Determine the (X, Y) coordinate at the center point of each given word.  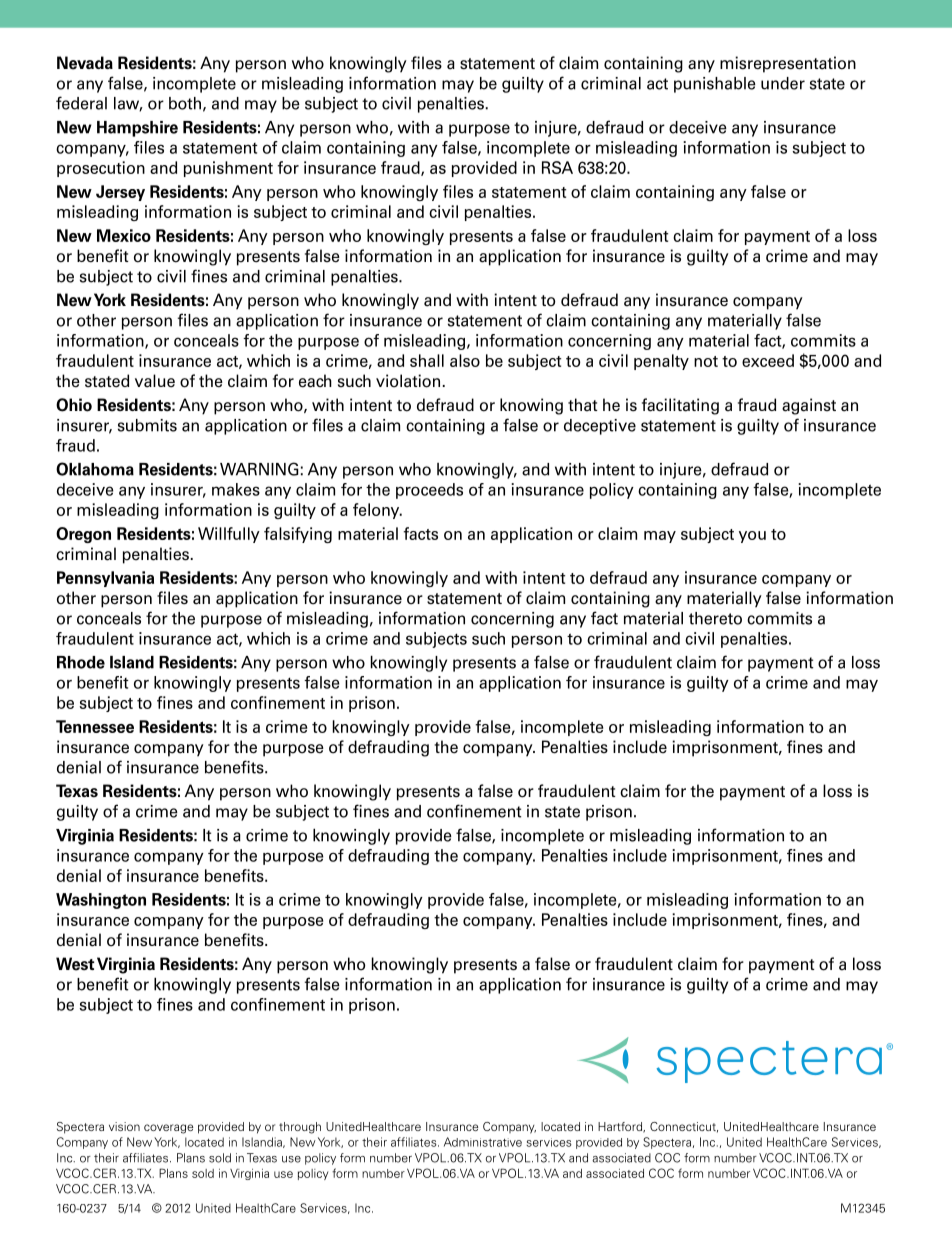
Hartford (621, 1127)
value (155, 381)
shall (427, 360)
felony (377, 511)
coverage (168, 1129)
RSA (557, 167)
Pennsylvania (105, 579)
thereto (715, 618)
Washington (101, 901)
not (706, 361)
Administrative (483, 1142)
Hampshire (137, 129)
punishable (715, 85)
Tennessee (95, 726)
